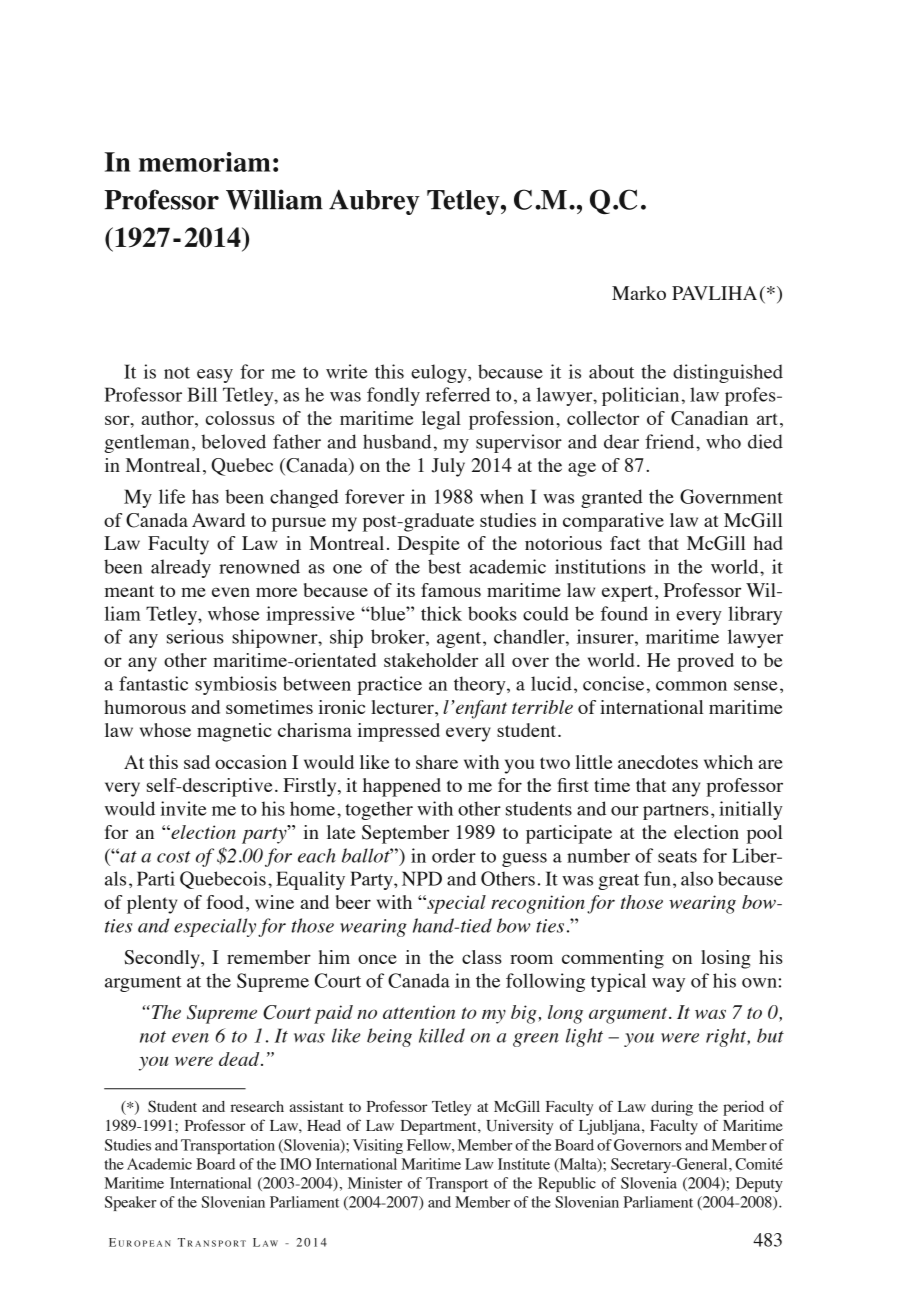 The height and width of the image is (1308, 924). What do you see at coordinates (374, 202) in the image?
I see `Aubrey` at bounding box center [374, 202].
